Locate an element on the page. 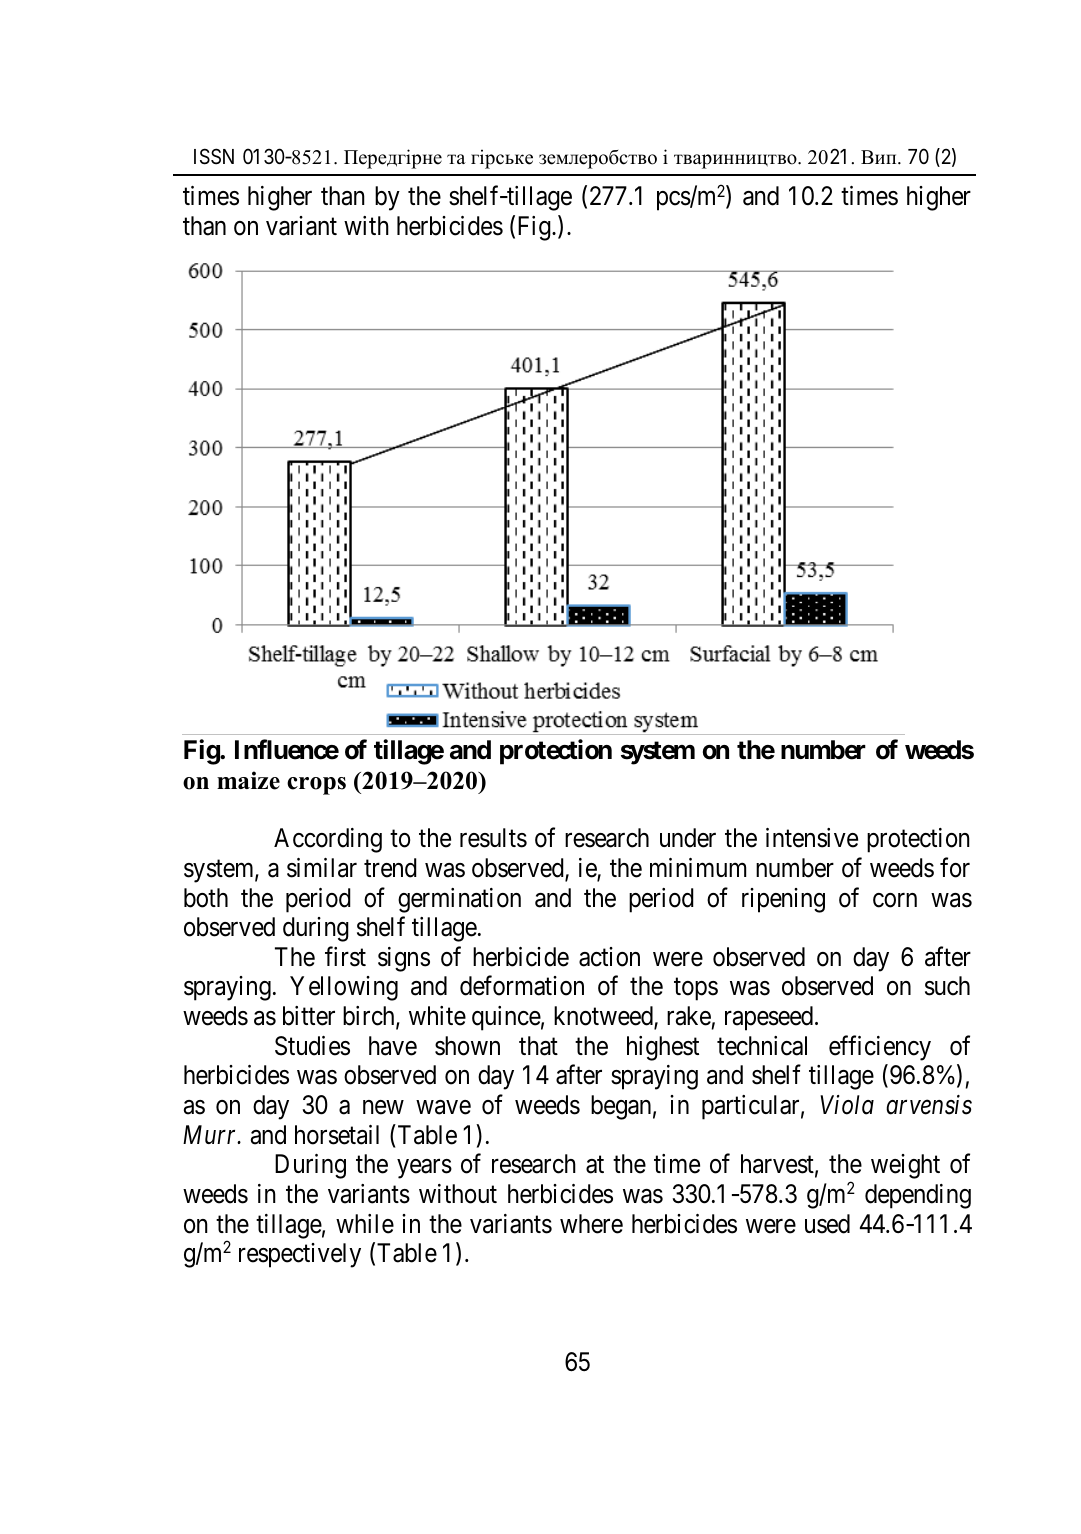 The width and height of the page is (1081, 1534). where is located at coordinates (591, 1224).
